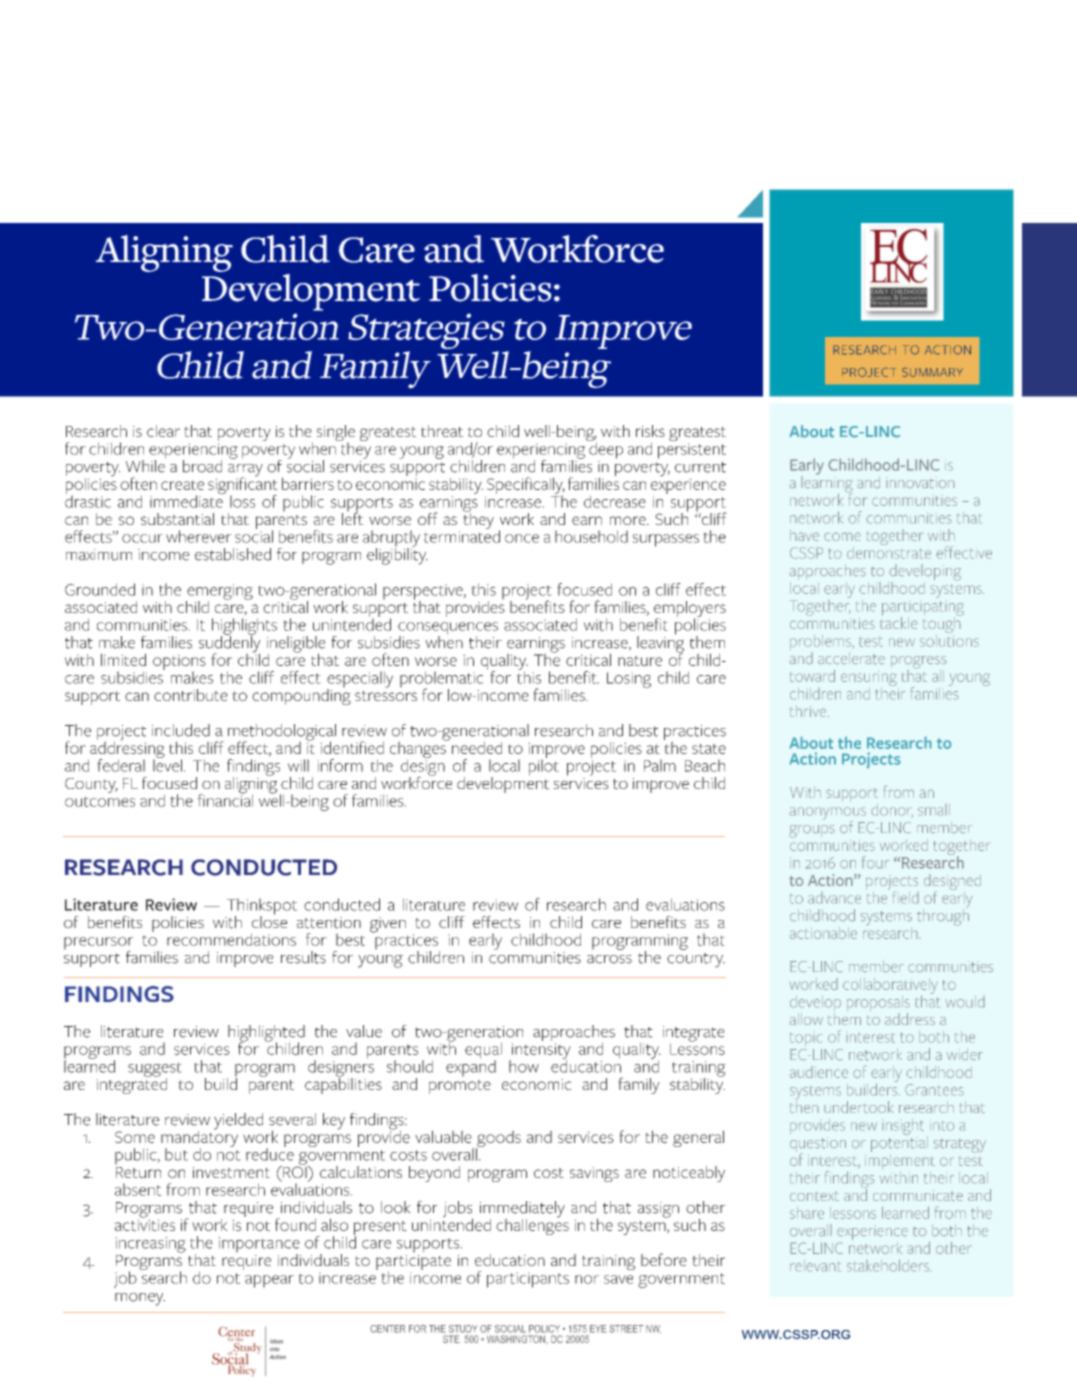 This screenshot has height=1394, width=1077. I want to click on threat, so click(442, 431).
